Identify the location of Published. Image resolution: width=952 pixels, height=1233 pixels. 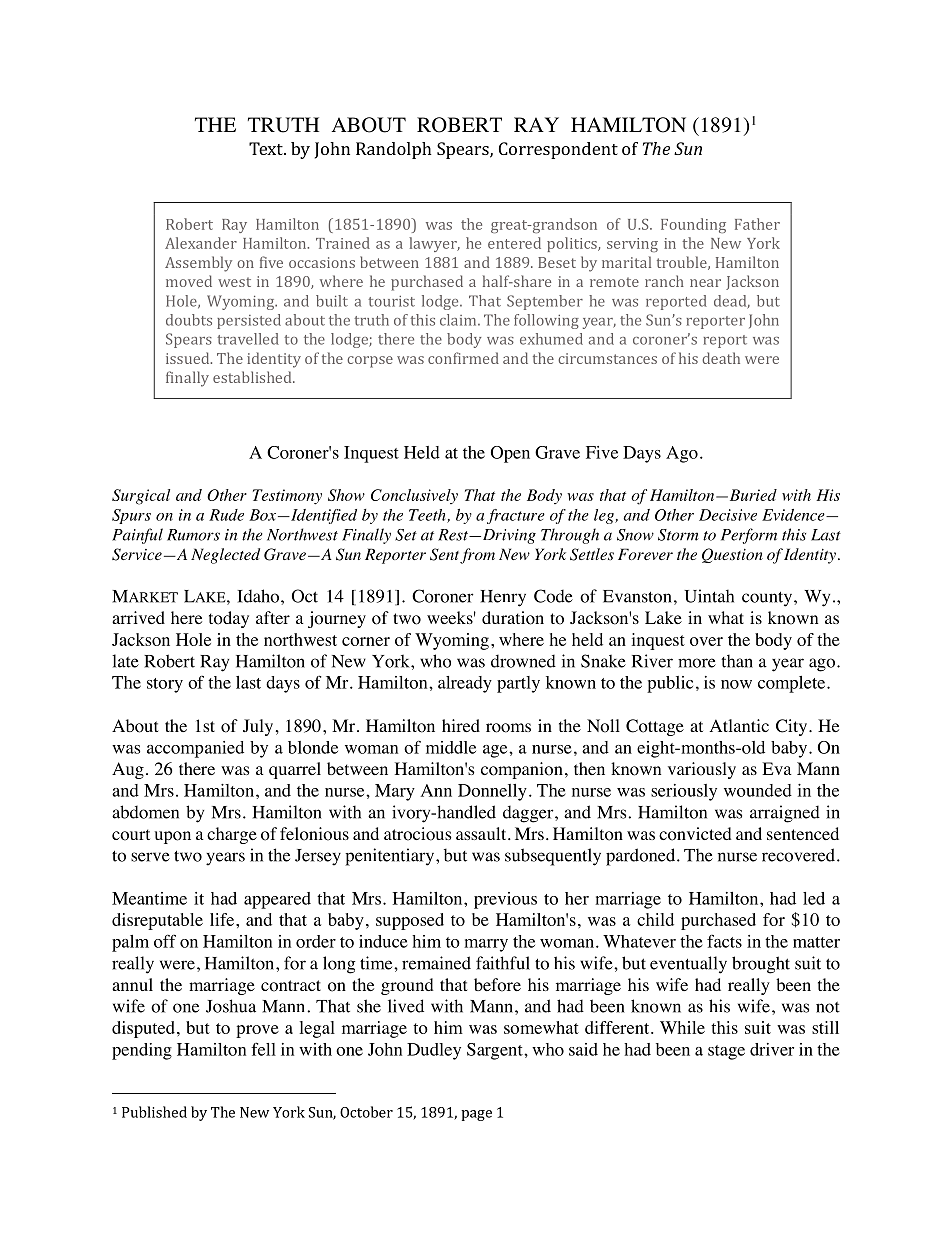
(154, 1112).
